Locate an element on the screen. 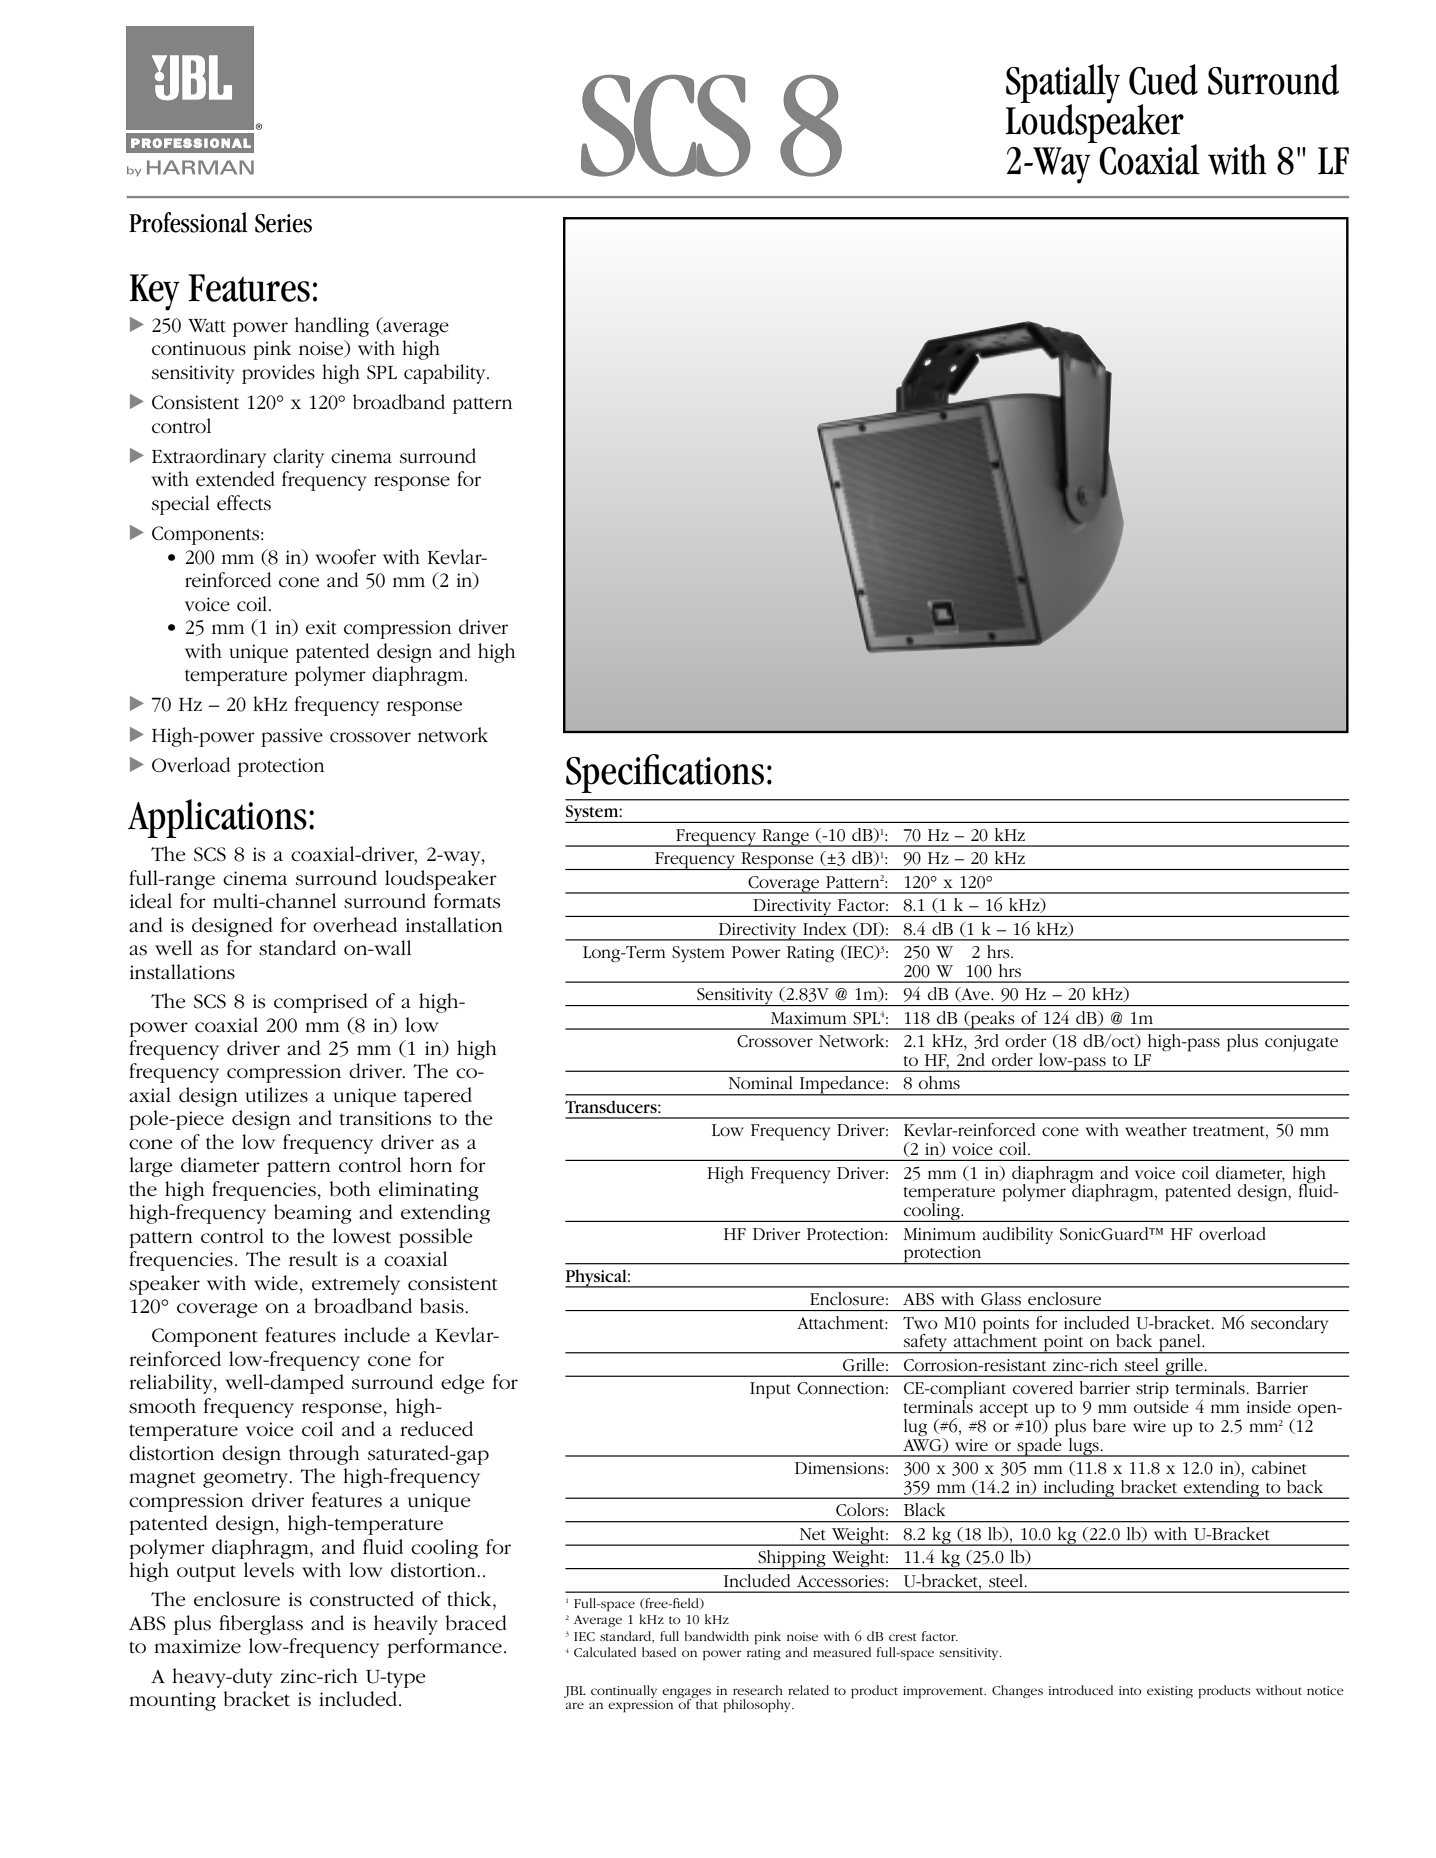  bandwidth is located at coordinates (717, 1636).
